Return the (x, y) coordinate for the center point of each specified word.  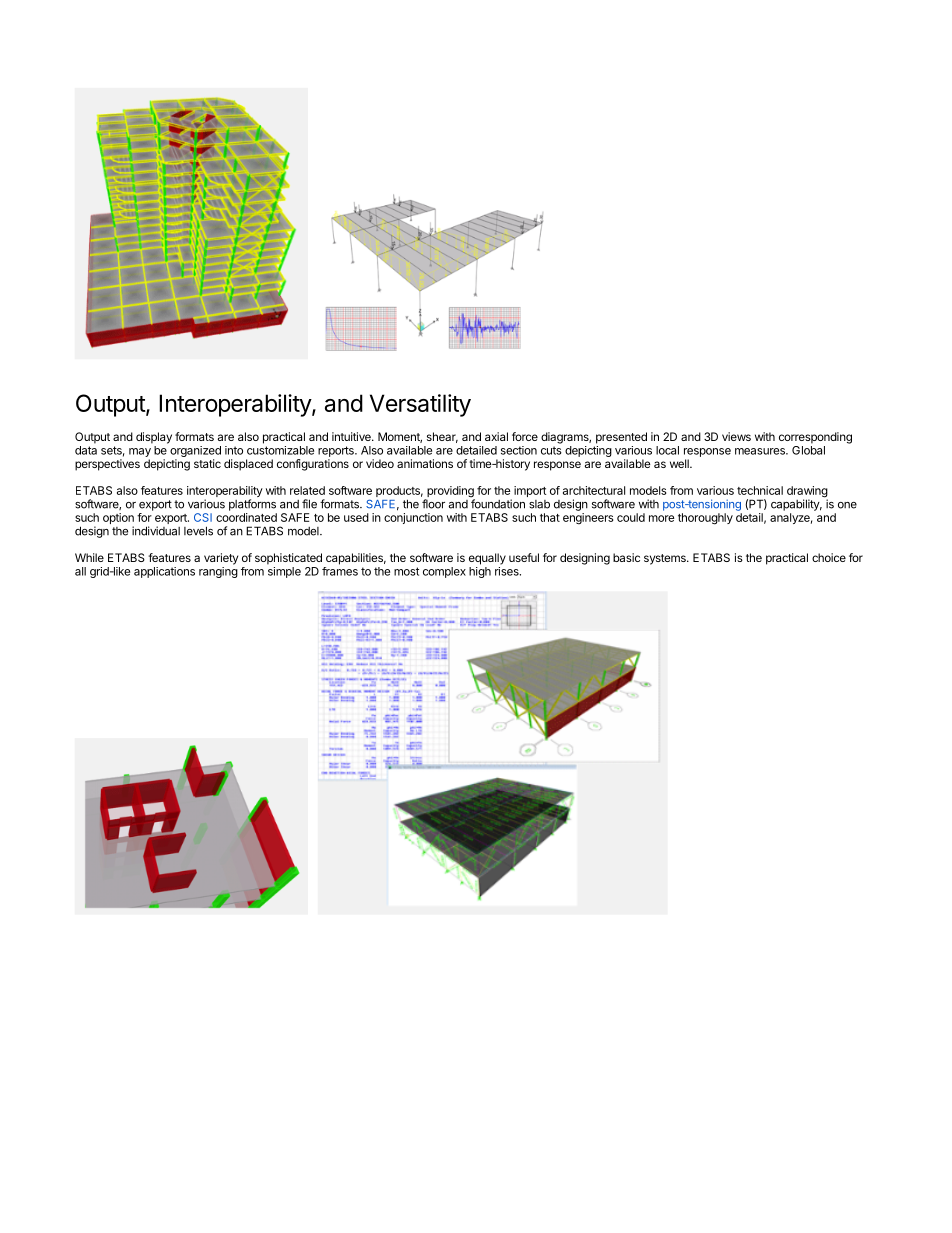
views (736, 436)
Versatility (420, 405)
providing (450, 493)
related (307, 490)
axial (496, 436)
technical (760, 490)
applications (164, 572)
